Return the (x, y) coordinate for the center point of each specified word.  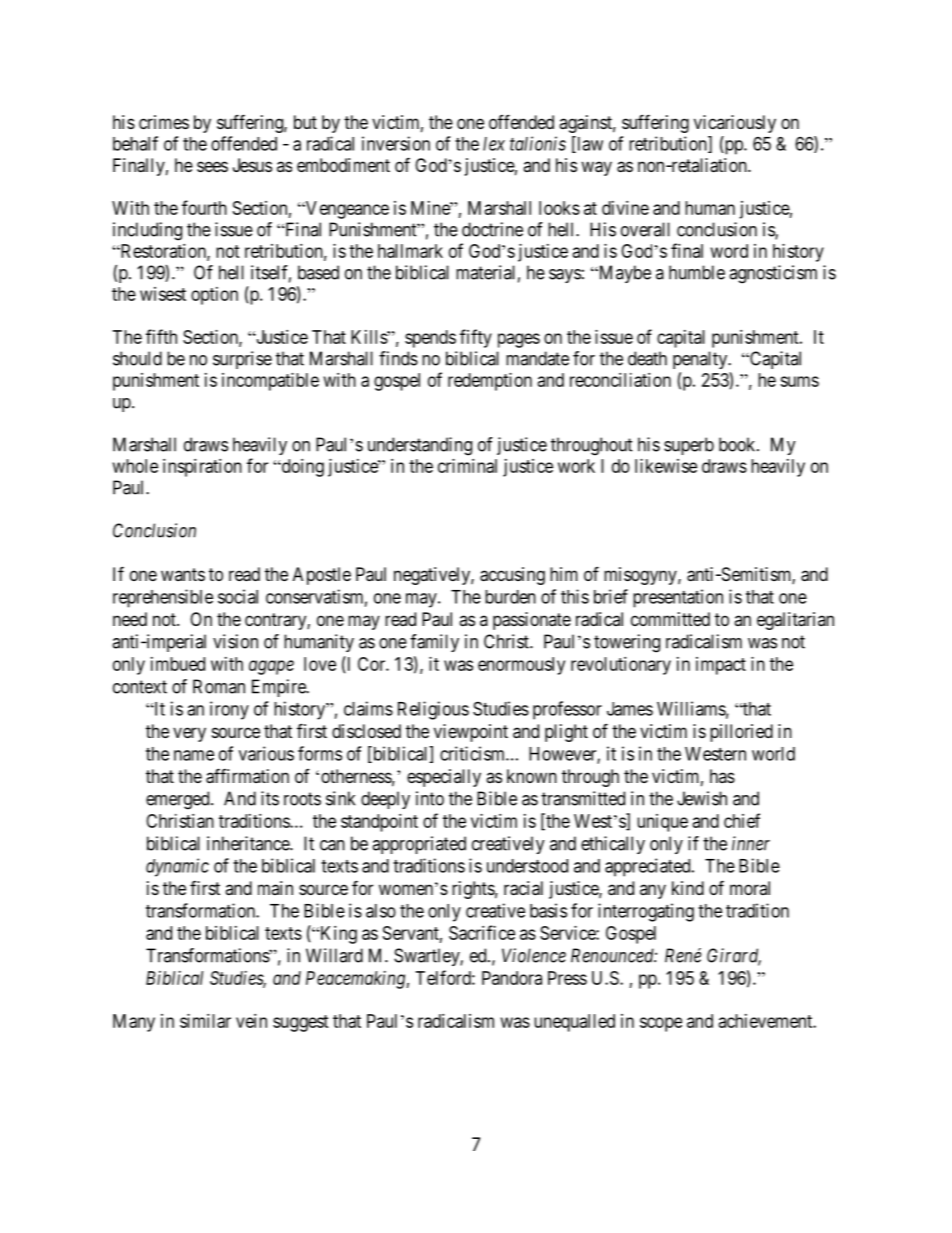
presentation (678, 598)
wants (183, 574)
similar (205, 1021)
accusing (512, 576)
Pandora (512, 978)
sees (212, 166)
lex (494, 144)
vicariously (735, 124)
